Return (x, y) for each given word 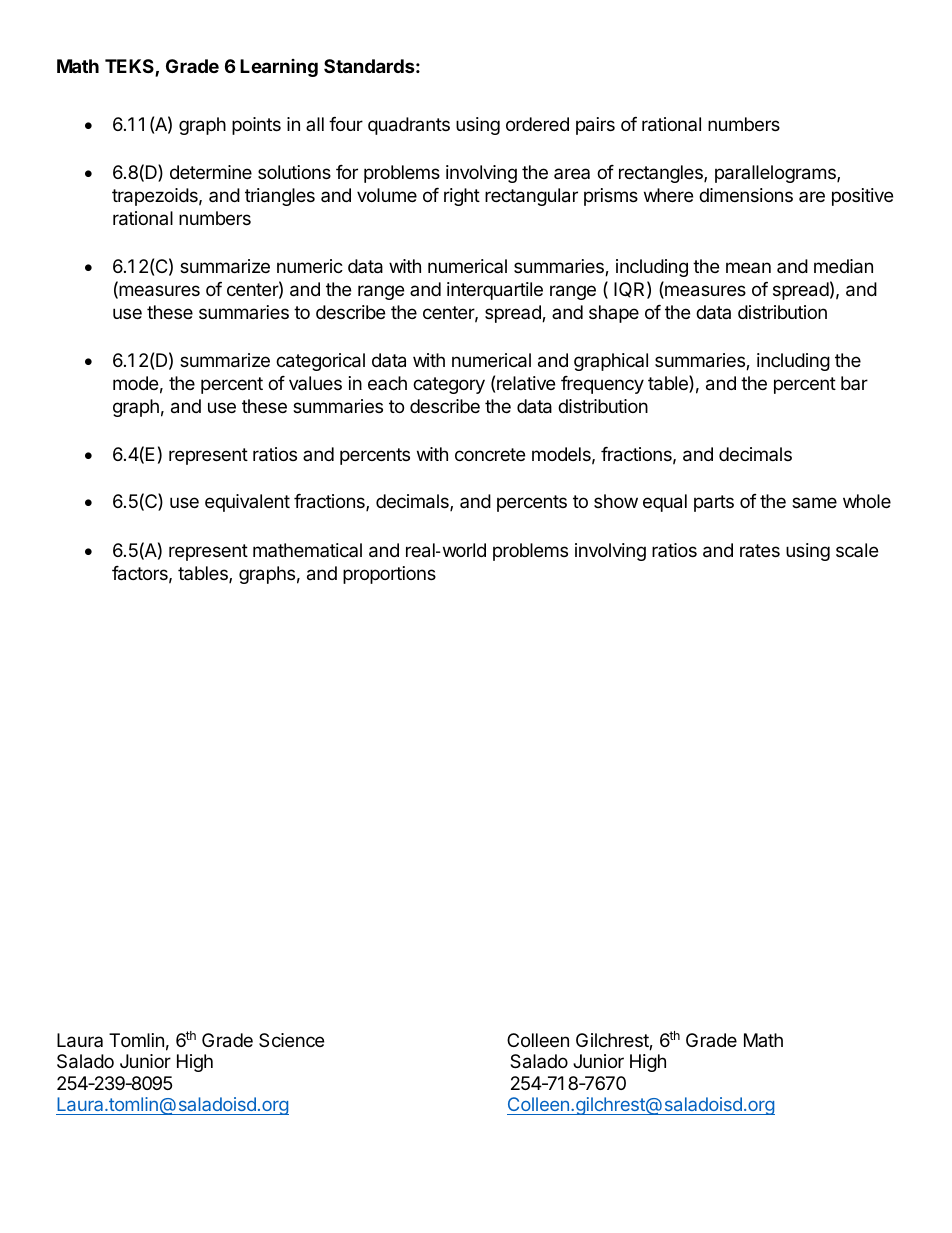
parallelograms (776, 174)
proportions (389, 575)
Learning (279, 68)
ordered (537, 124)
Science (291, 1040)
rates (760, 550)
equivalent (247, 503)
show (616, 501)
